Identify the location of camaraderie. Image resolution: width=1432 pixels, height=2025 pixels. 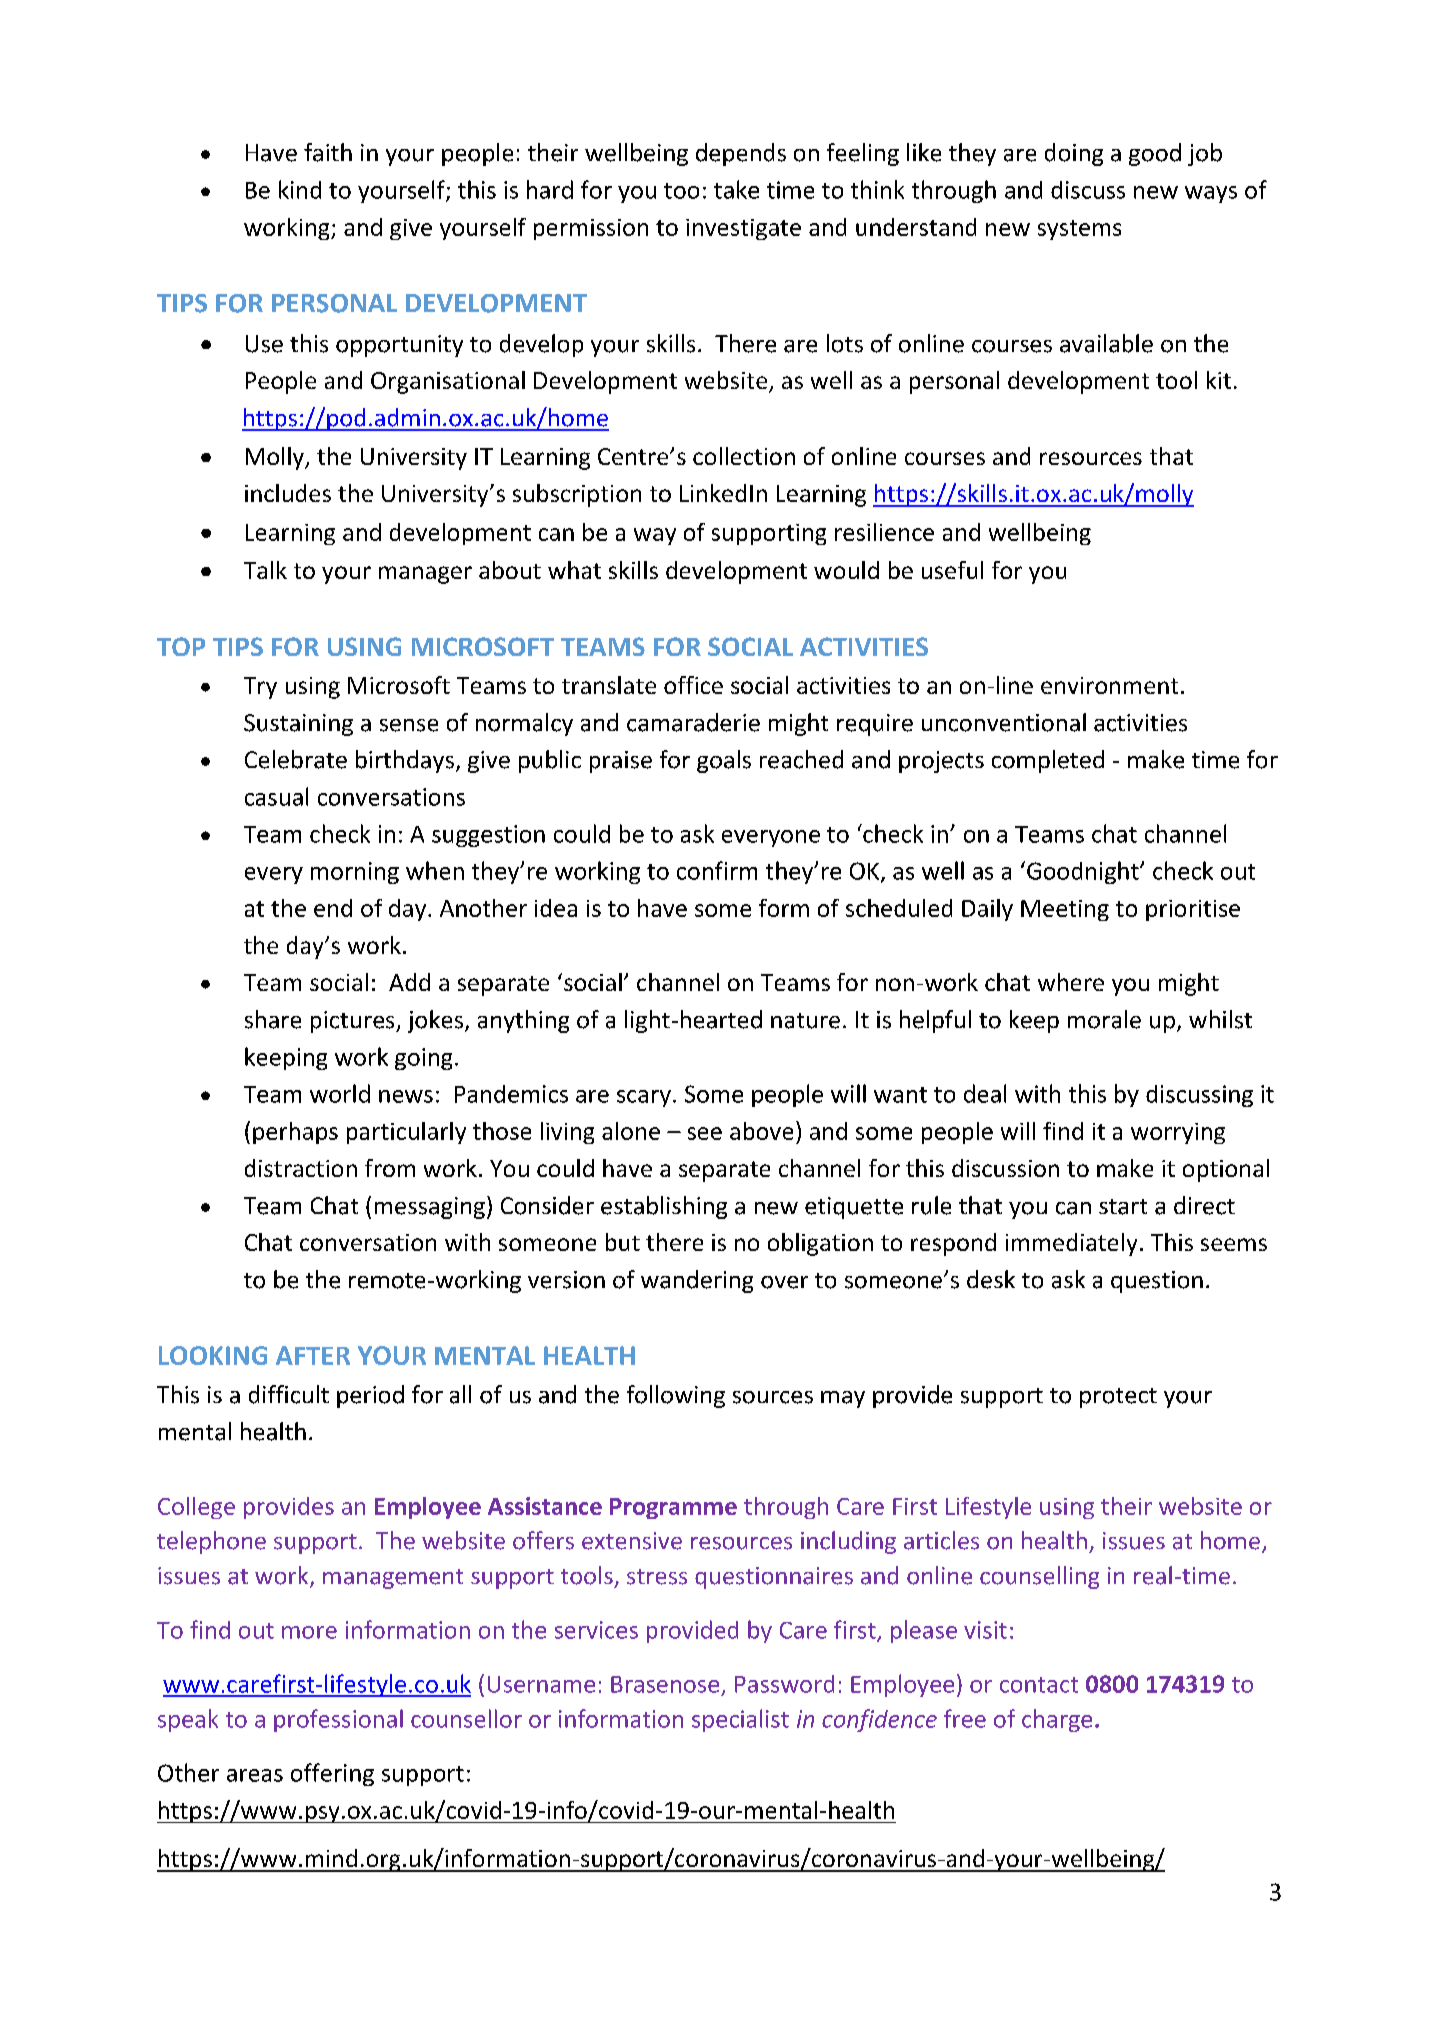
(693, 722).
